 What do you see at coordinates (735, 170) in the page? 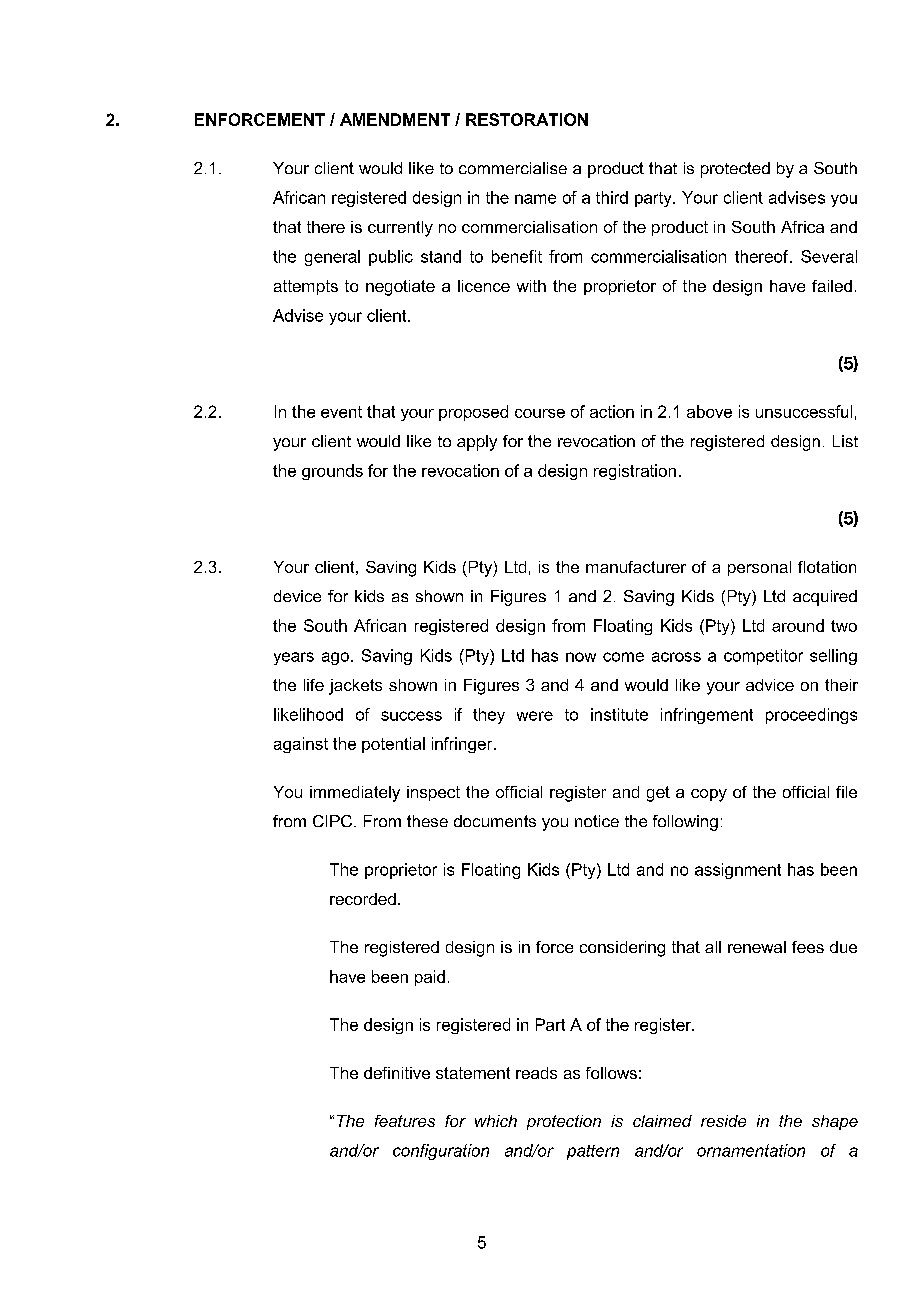
I see `protected` at bounding box center [735, 170].
